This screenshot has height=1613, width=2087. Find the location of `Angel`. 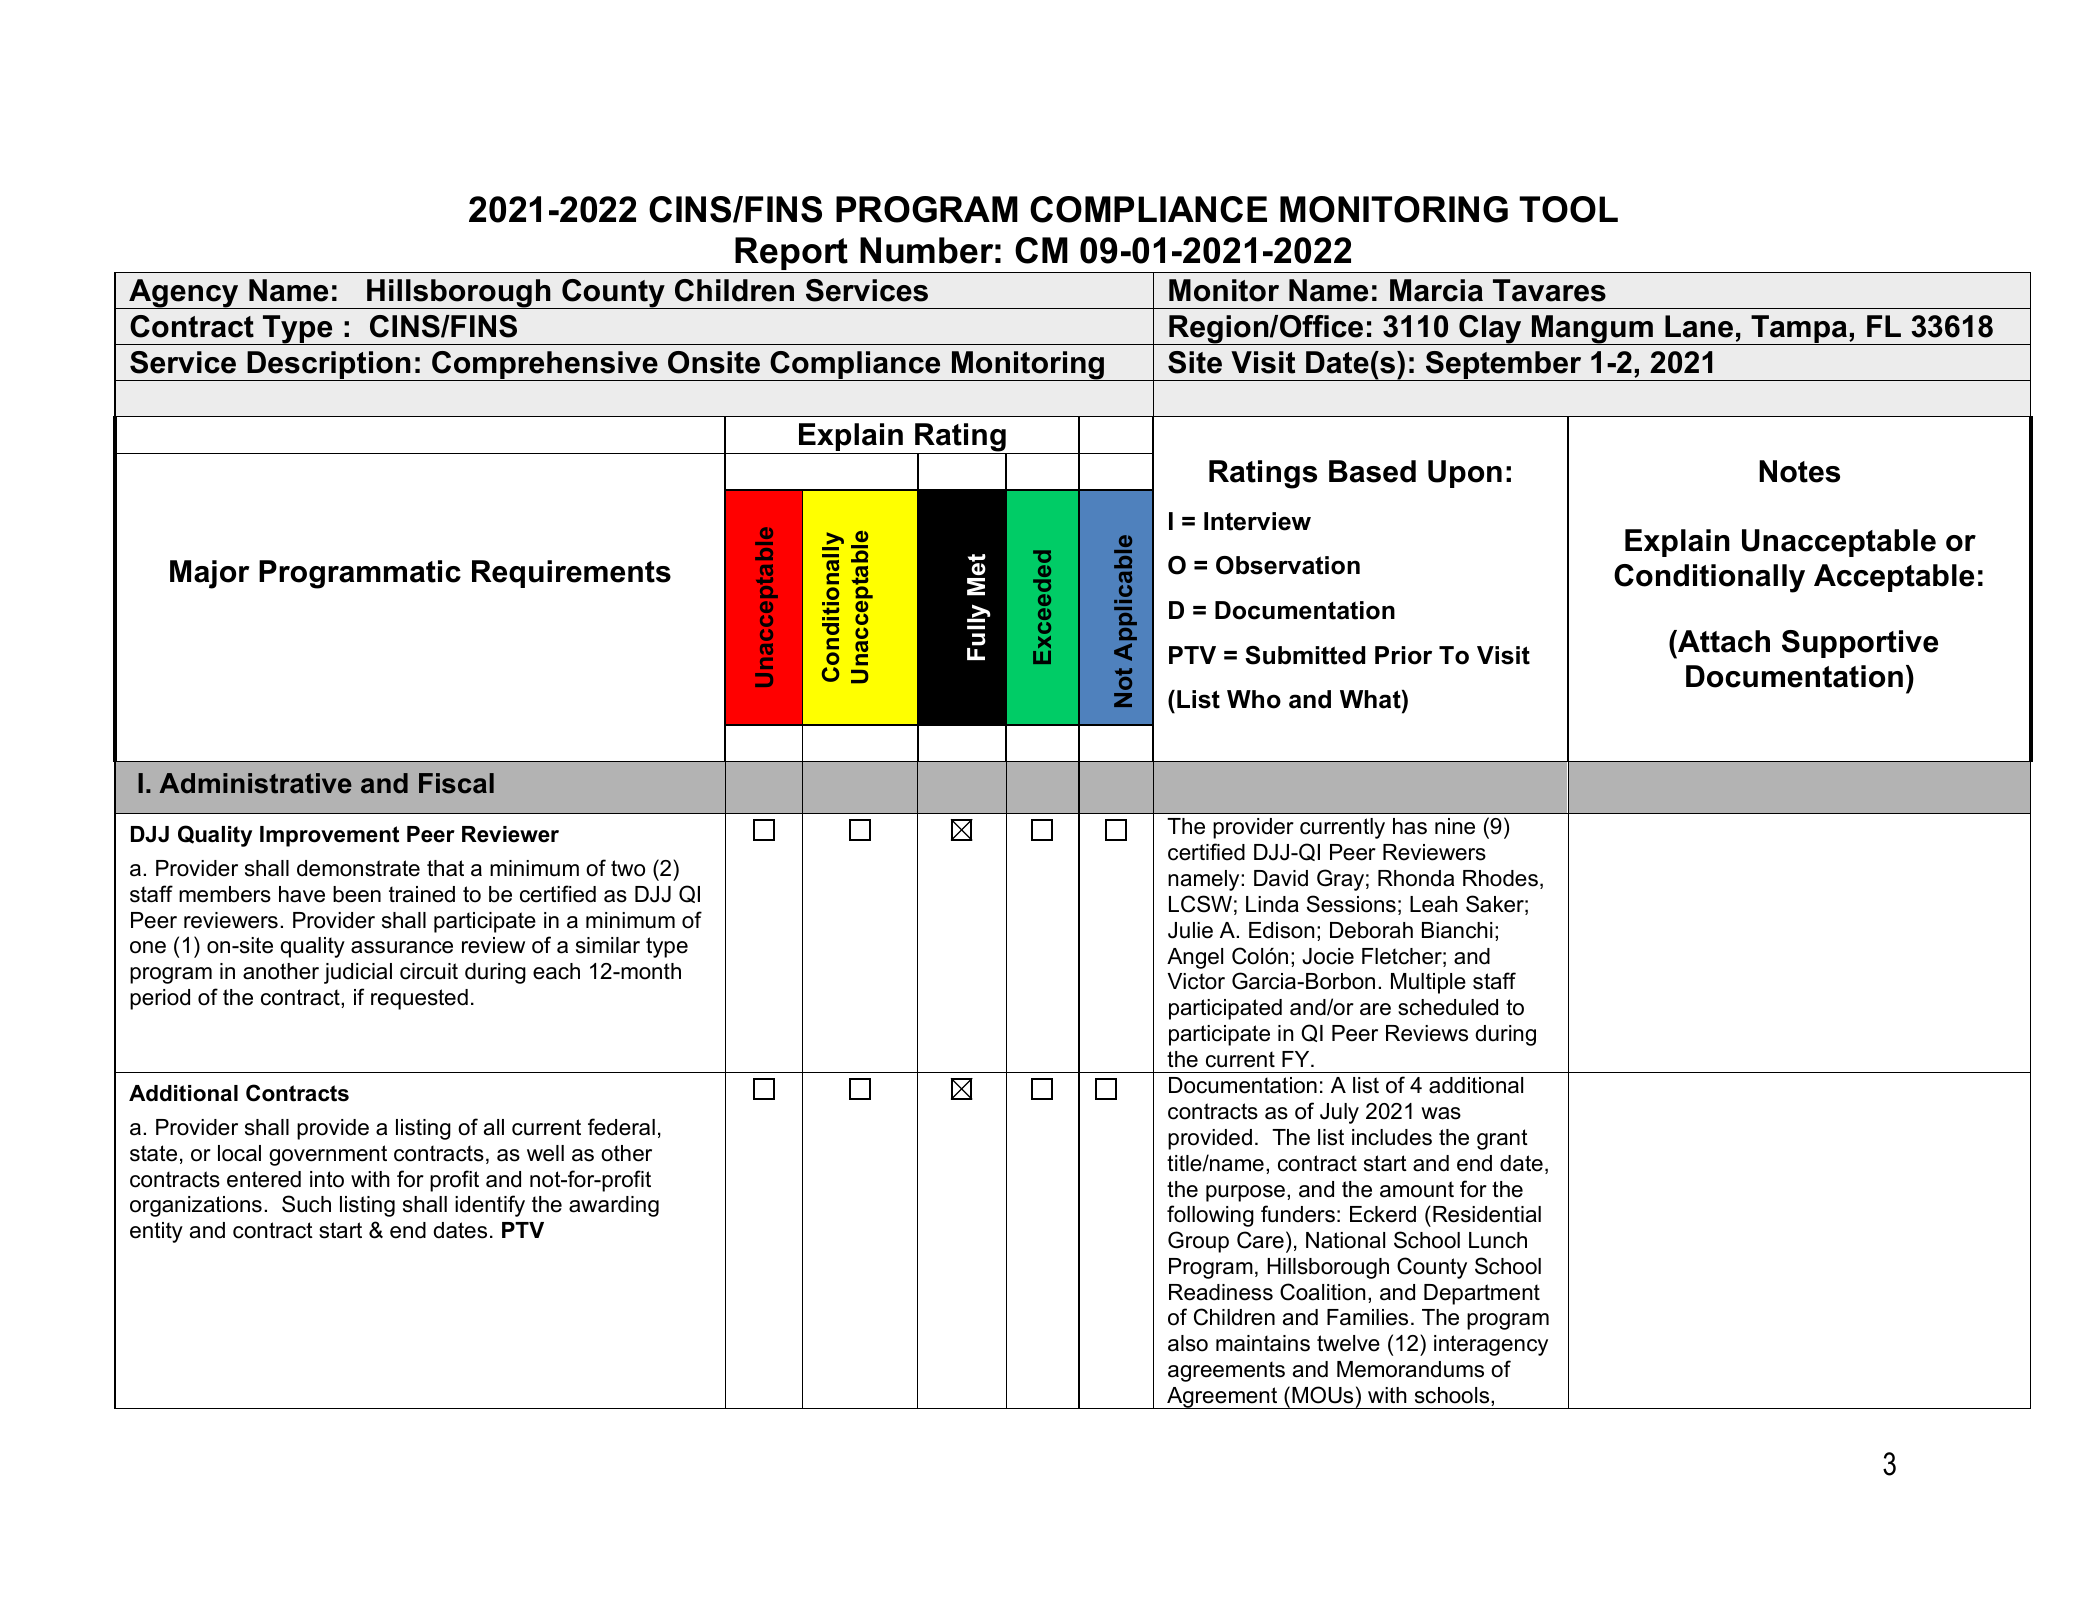

Angel is located at coordinates (1195, 958).
